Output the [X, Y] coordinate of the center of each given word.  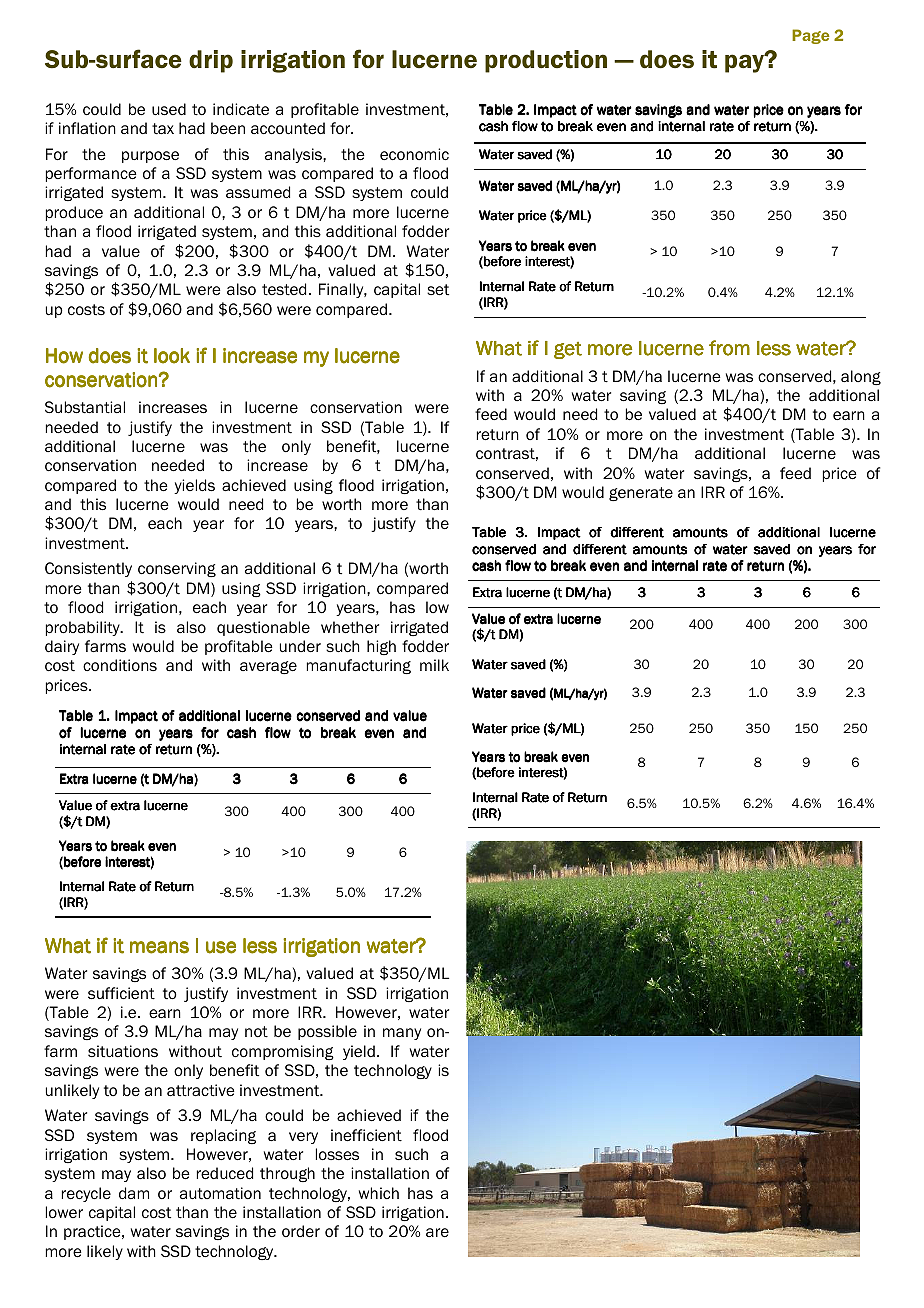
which [379, 1193]
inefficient [366, 1135]
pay [745, 63]
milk [434, 665]
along [861, 377]
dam [134, 1193]
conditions [120, 665]
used [169, 109]
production [546, 61]
